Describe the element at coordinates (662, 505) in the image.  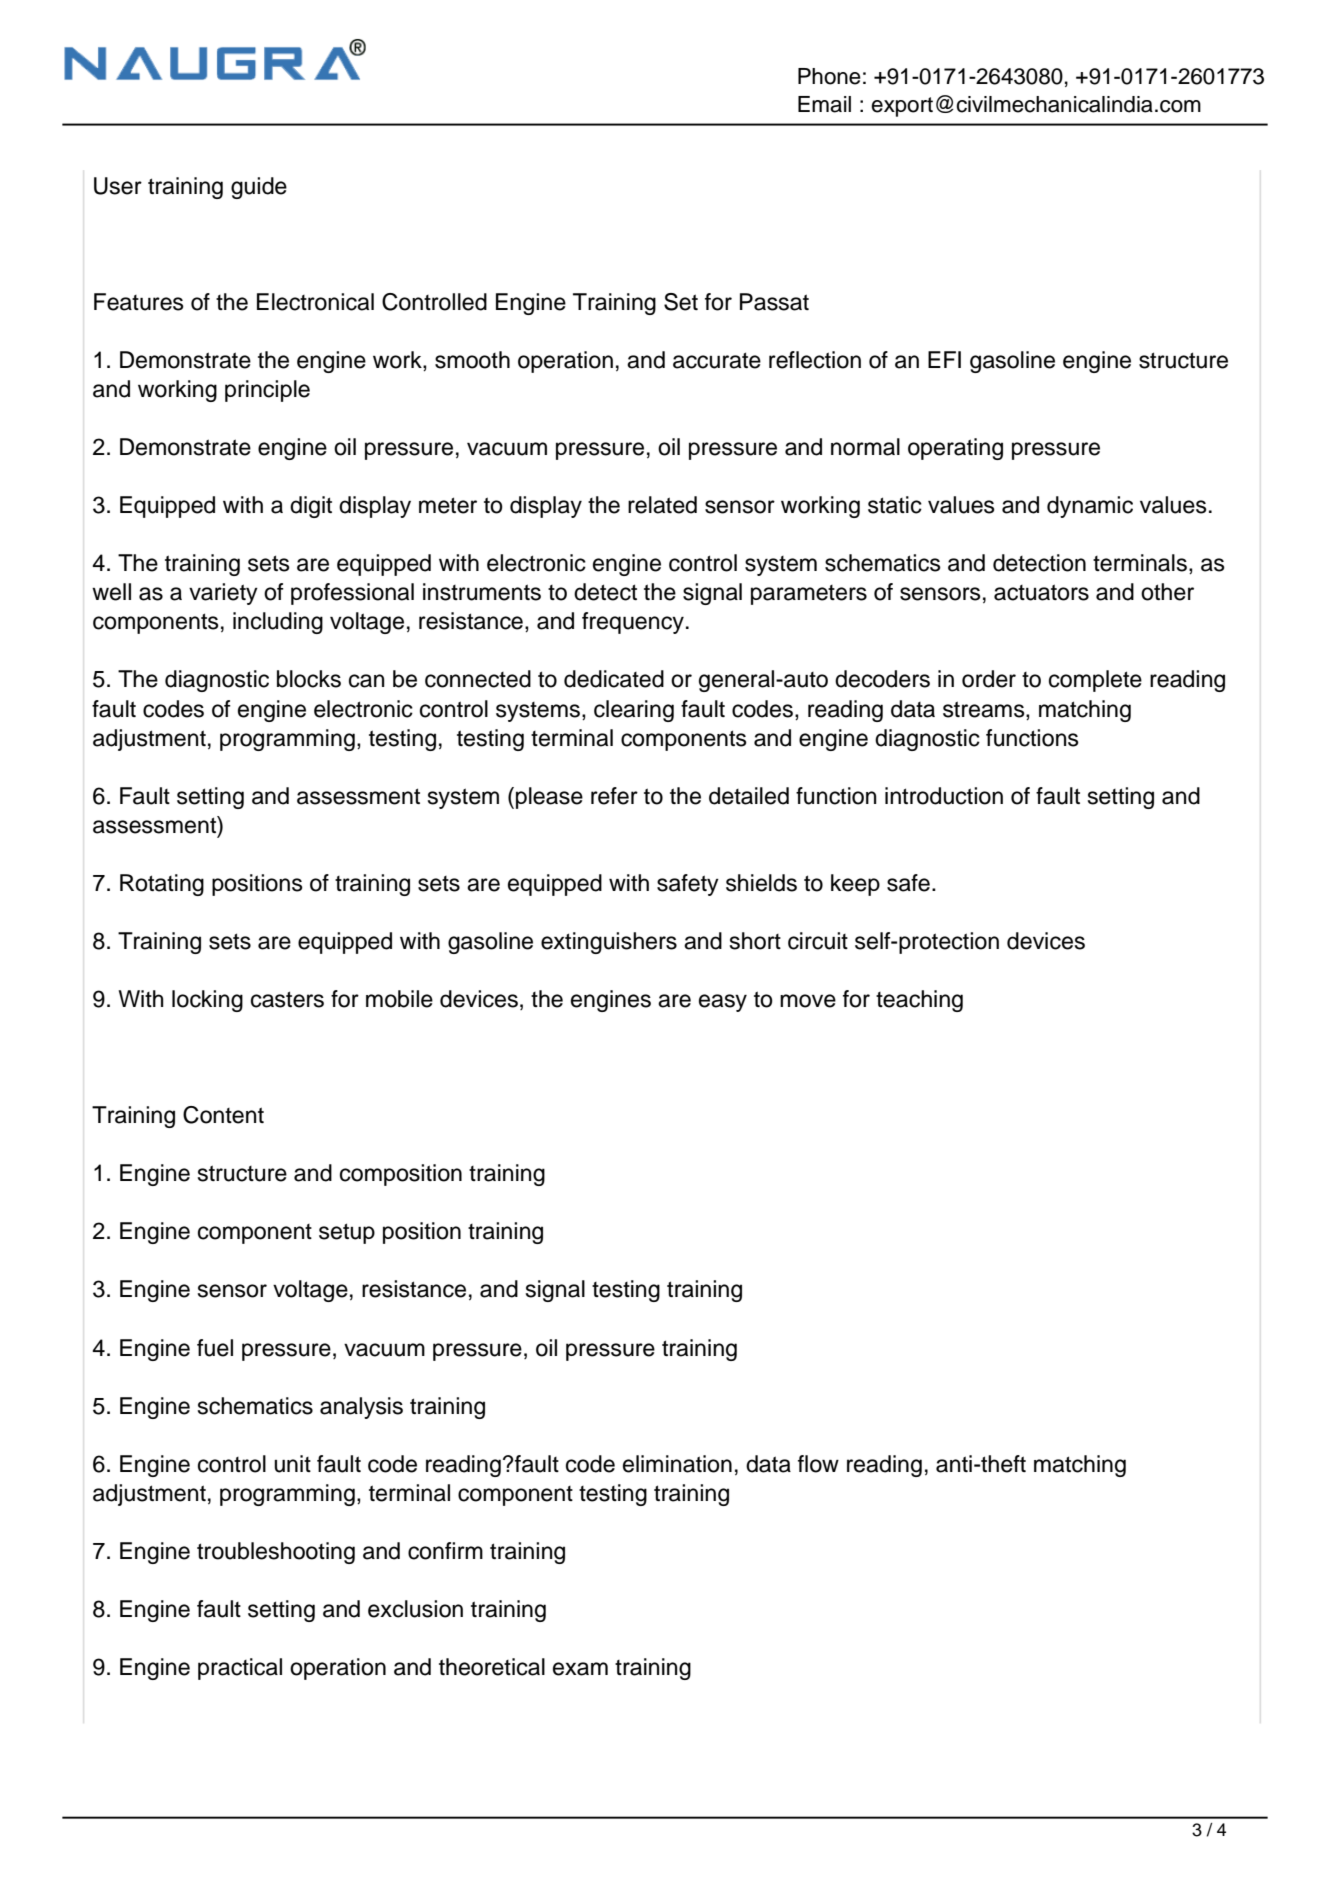
I see `related` at that location.
